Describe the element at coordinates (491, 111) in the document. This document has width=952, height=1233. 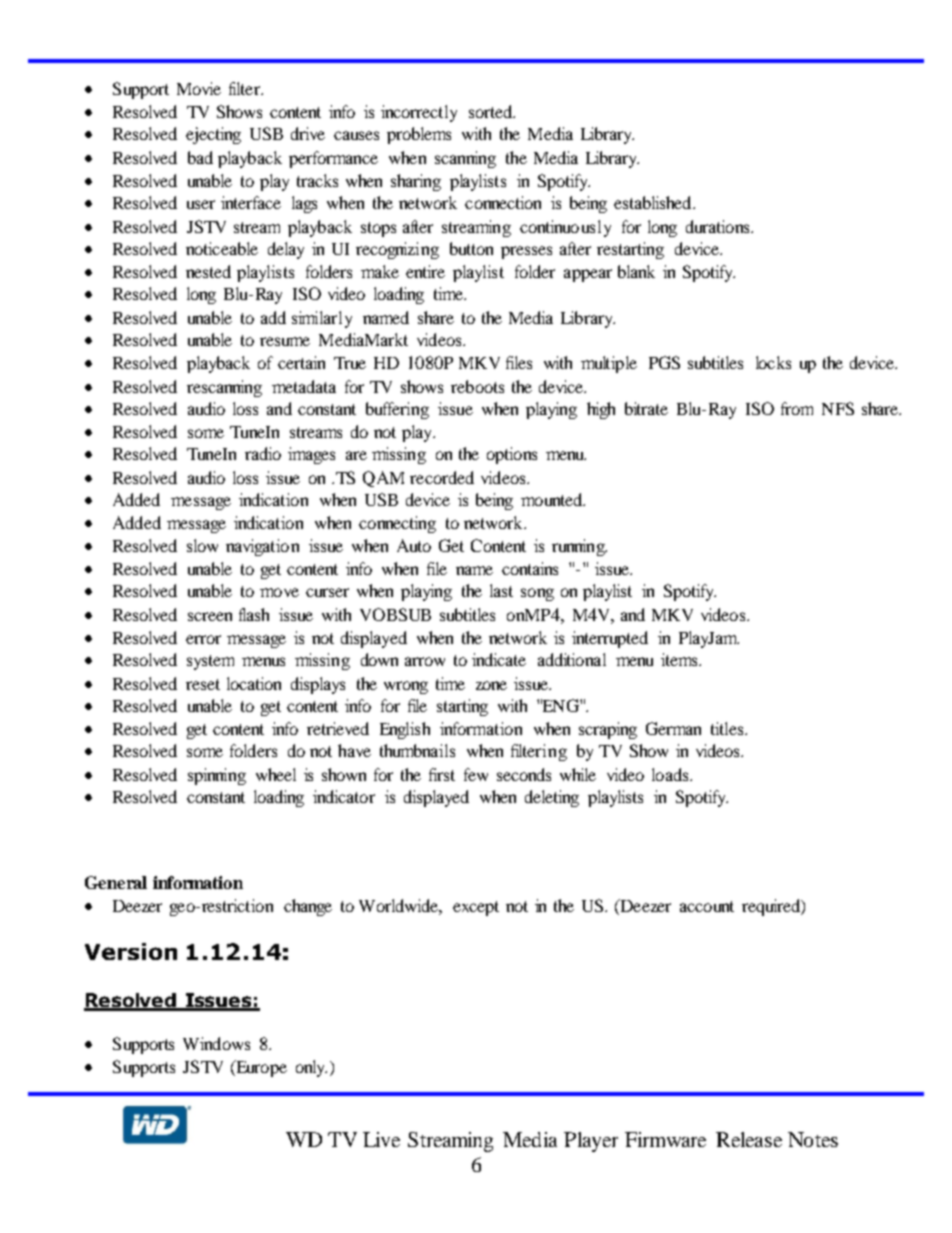
I see `sorted` at that location.
